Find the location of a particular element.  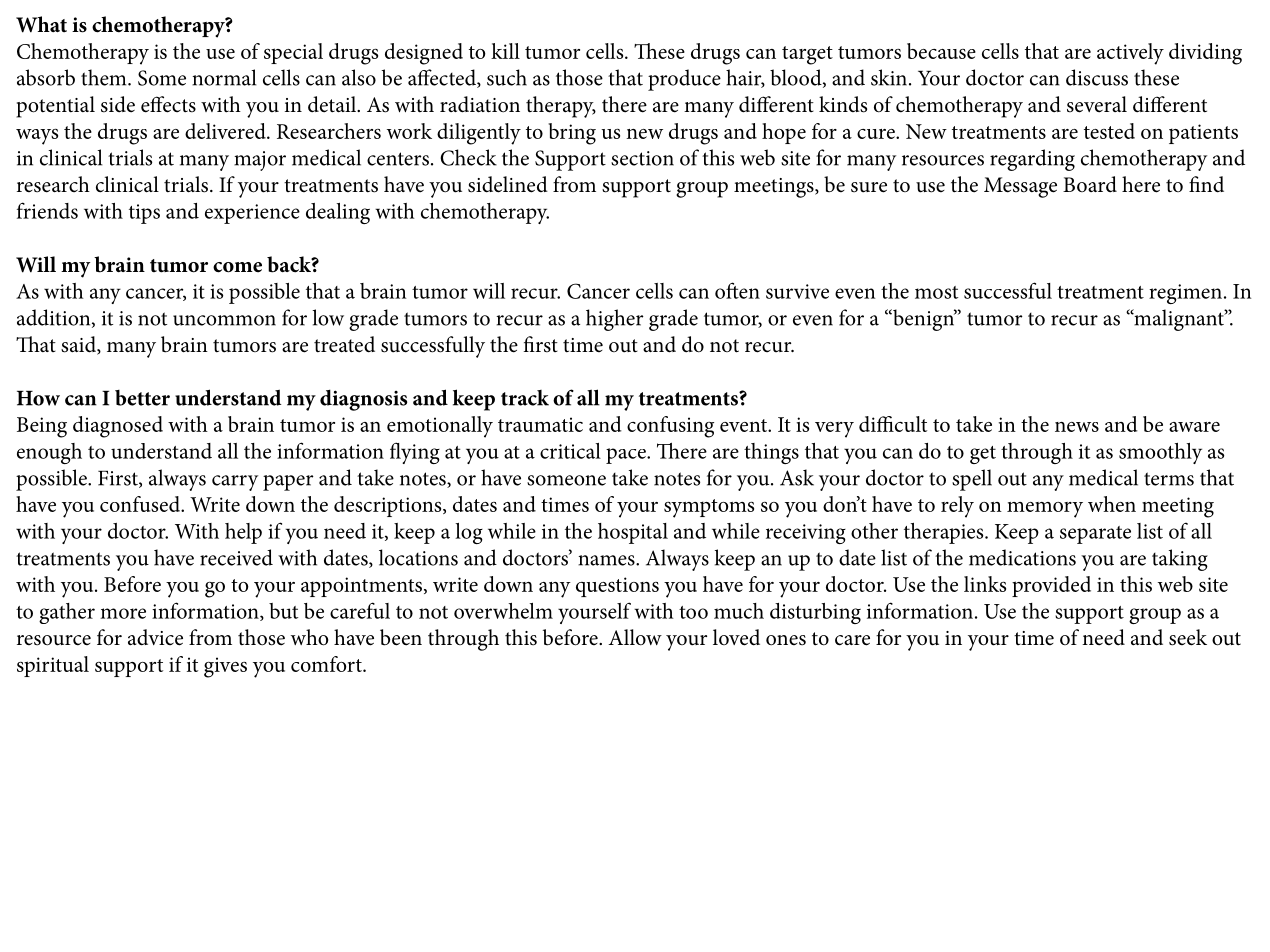

regarding is located at coordinates (1032, 160).
